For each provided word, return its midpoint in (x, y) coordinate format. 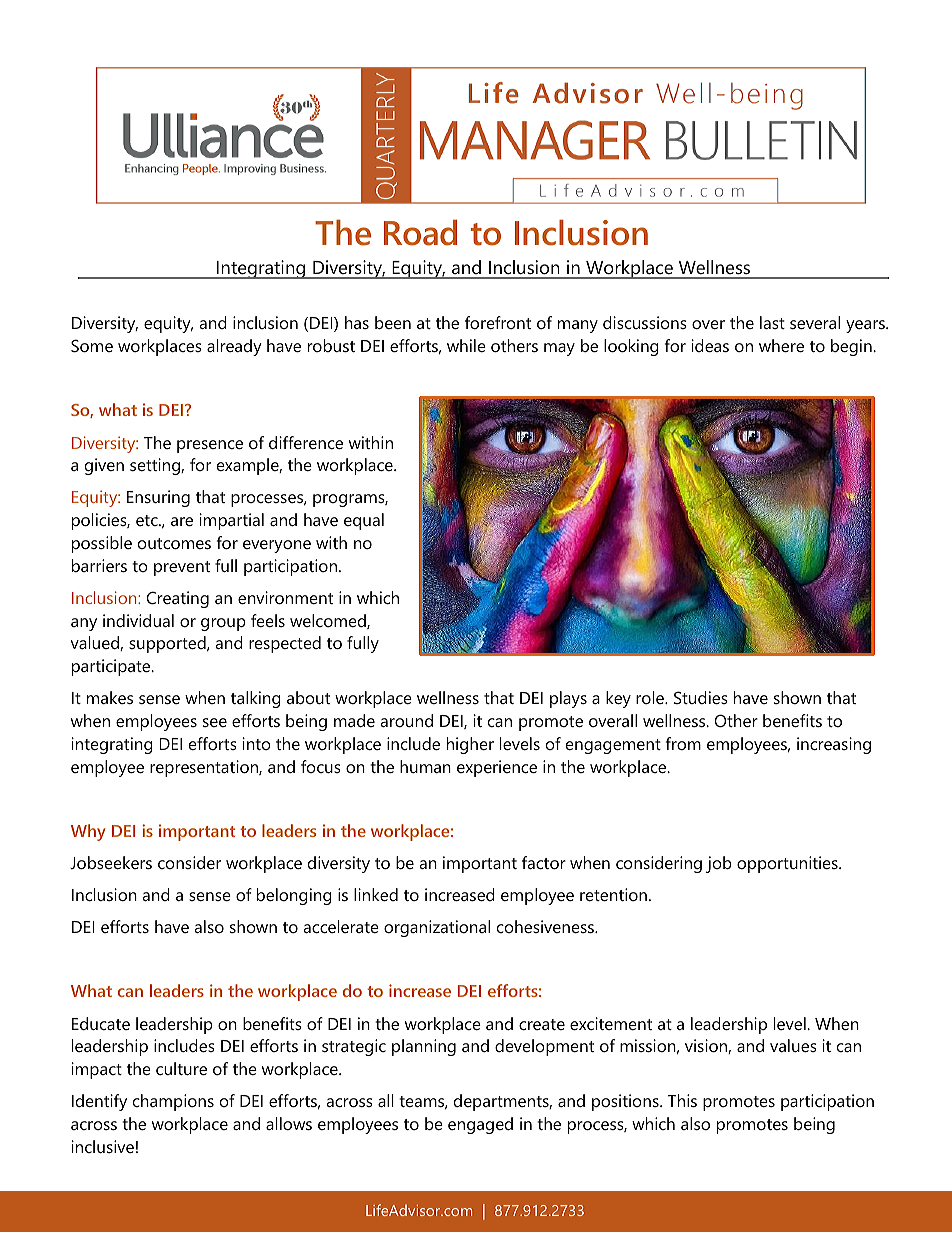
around (406, 720)
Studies (701, 697)
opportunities (788, 864)
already (234, 347)
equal (364, 521)
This (682, 1100)
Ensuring (158, 498)
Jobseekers (111, 862)
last (772, 322)
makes (110, 697)
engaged (480, 1125)
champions (173, 1102)
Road (420, 232)
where (781, 345)
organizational (437, 928)
